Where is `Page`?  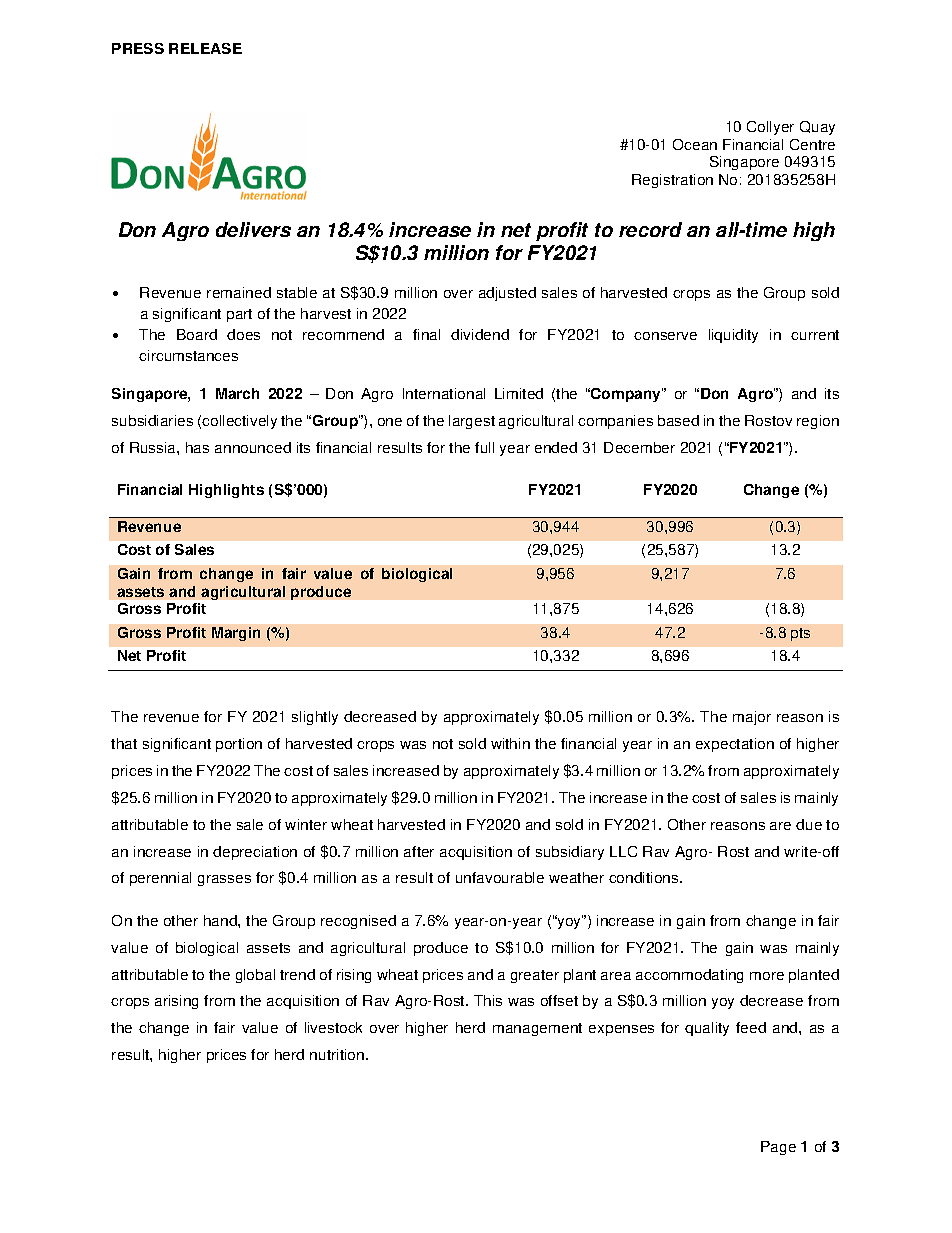 Page is located at coordinates (778, 1148).
